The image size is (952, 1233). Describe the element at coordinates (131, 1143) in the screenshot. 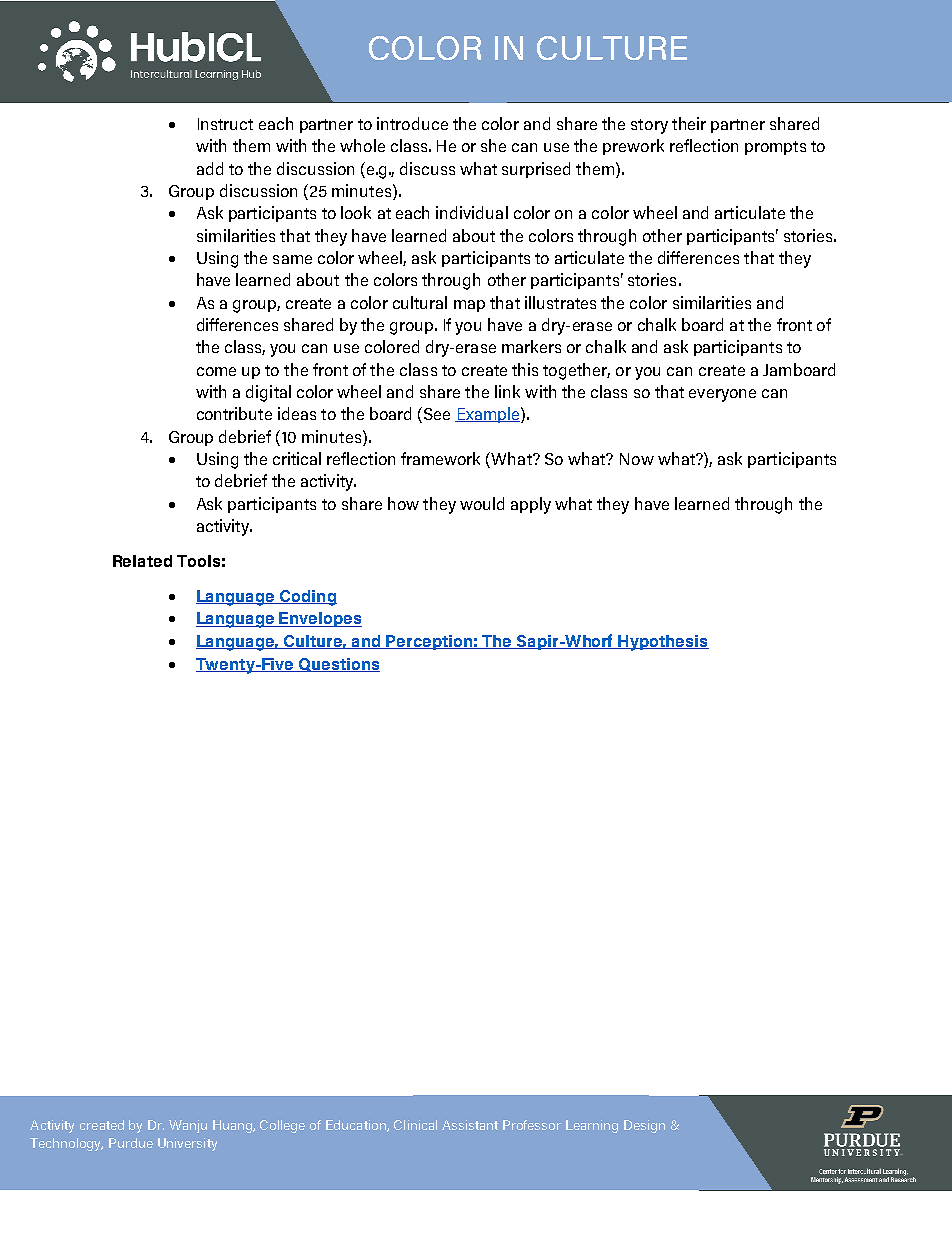

I see `Purdue` at that location.
